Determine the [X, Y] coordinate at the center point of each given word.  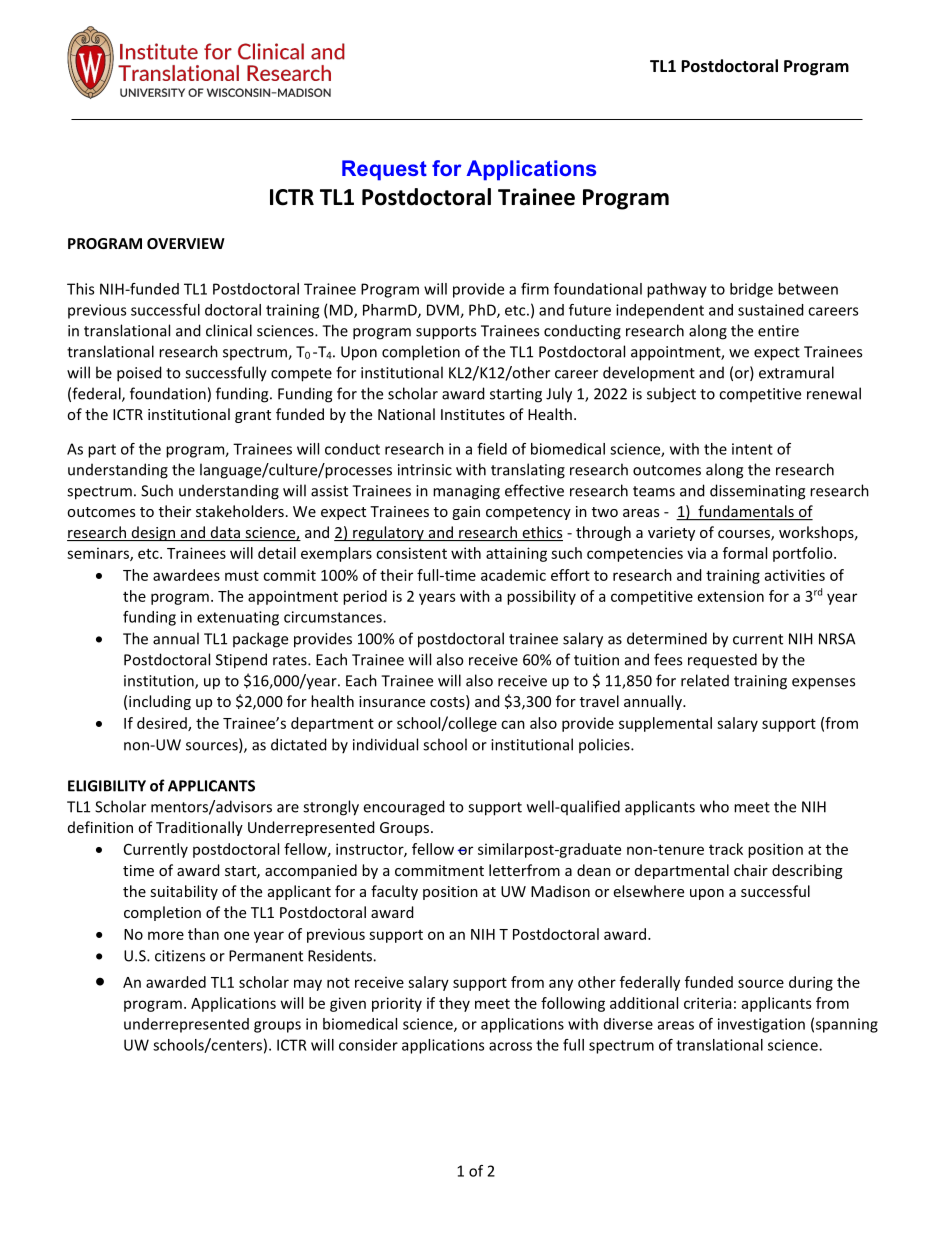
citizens [180, 956]
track [726, 849]
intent [752, 449]
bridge [751, 290]
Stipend [241, 661]
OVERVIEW [186, 243]
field [492, 449]
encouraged [404, 808]
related [705, 680]
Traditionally [199, 828]
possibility [541, 597]
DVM [444, 311]
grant [253, 416]
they [454, 1004]
